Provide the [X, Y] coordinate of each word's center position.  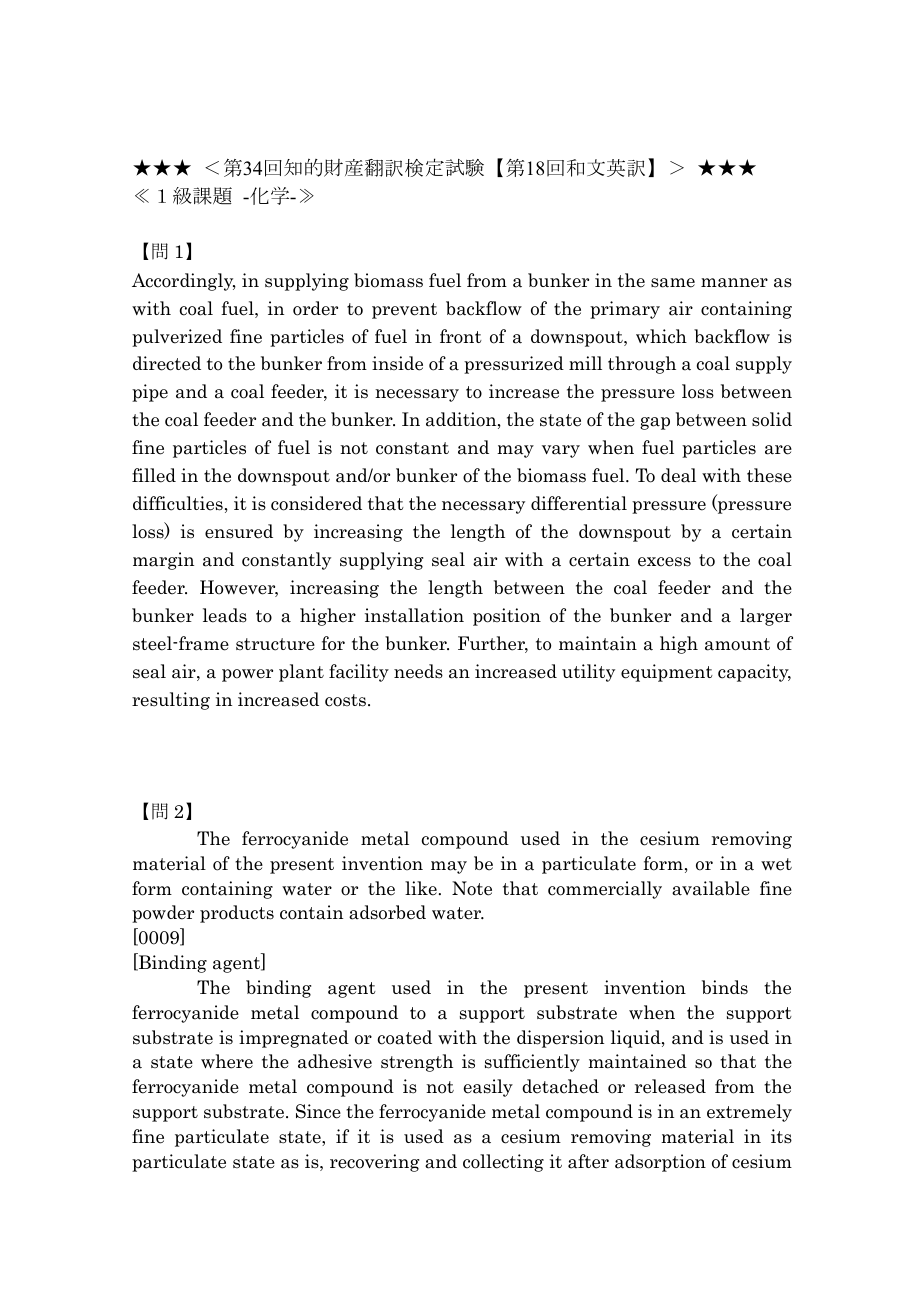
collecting [503, 1163]
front [461, 336]
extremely [749, 1113]
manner [734, 283]
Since [318, 1111]
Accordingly [184, 282]
